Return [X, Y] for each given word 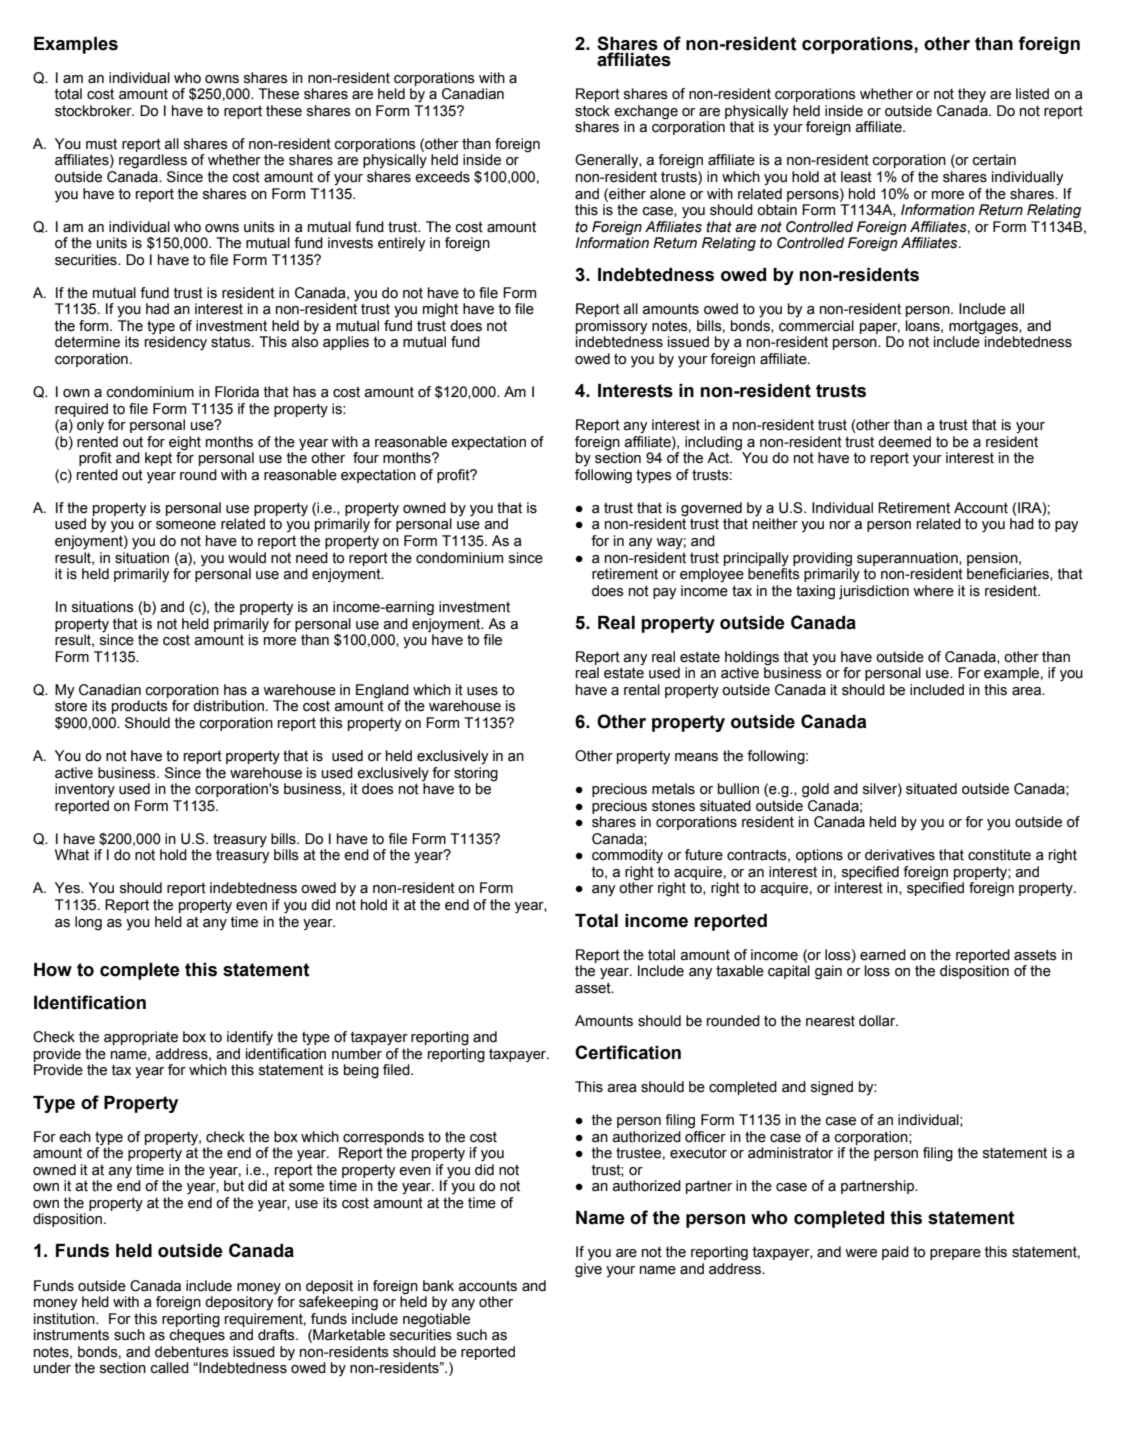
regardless [153, 161]
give [588, 1270]
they [972, 95]
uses [482, 691]
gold [815, 790]
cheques [197, 1335]
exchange [646, 112]
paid [895, 1253]
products [140, 707]
